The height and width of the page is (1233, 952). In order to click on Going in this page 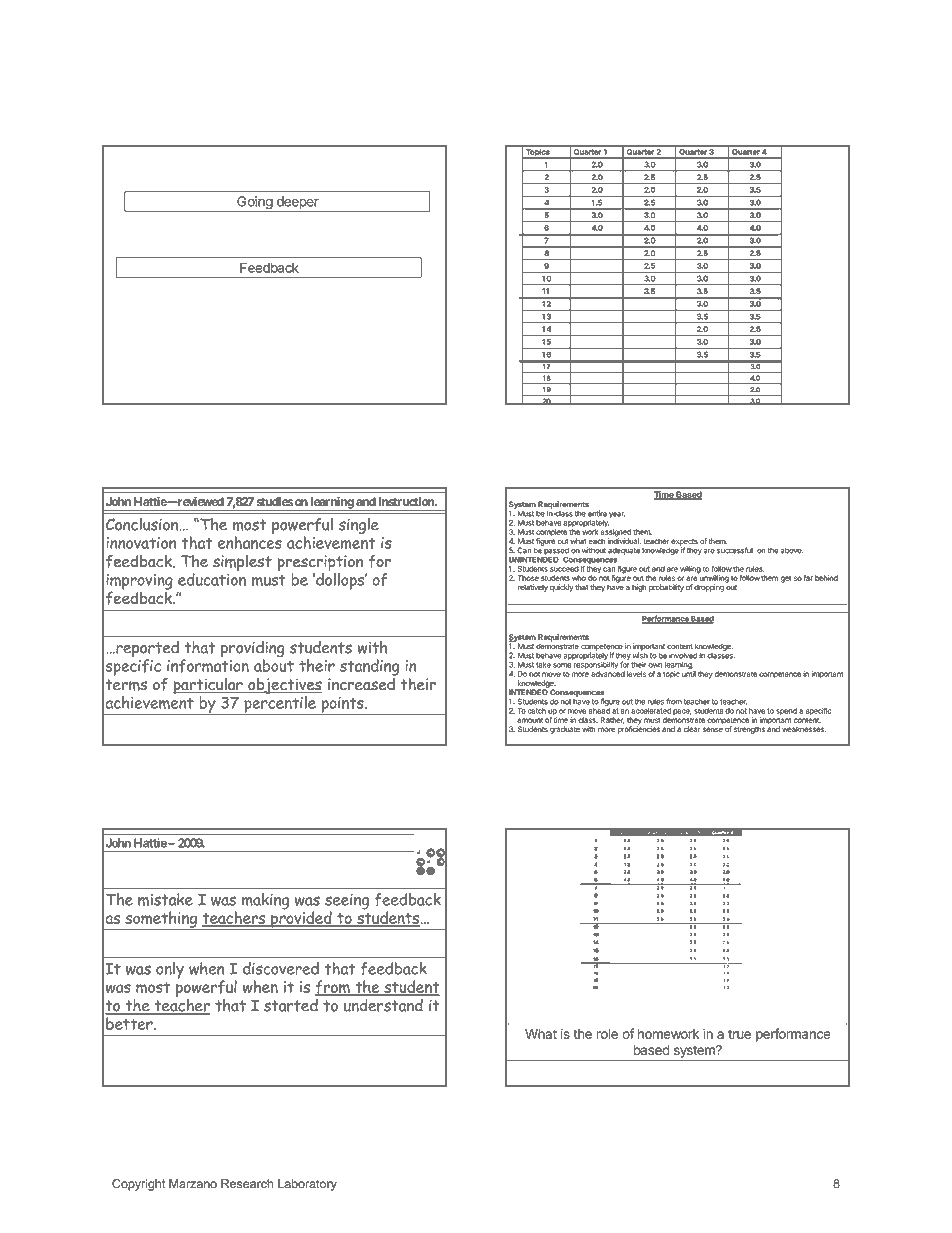, I will do `click(254, 204)`.
